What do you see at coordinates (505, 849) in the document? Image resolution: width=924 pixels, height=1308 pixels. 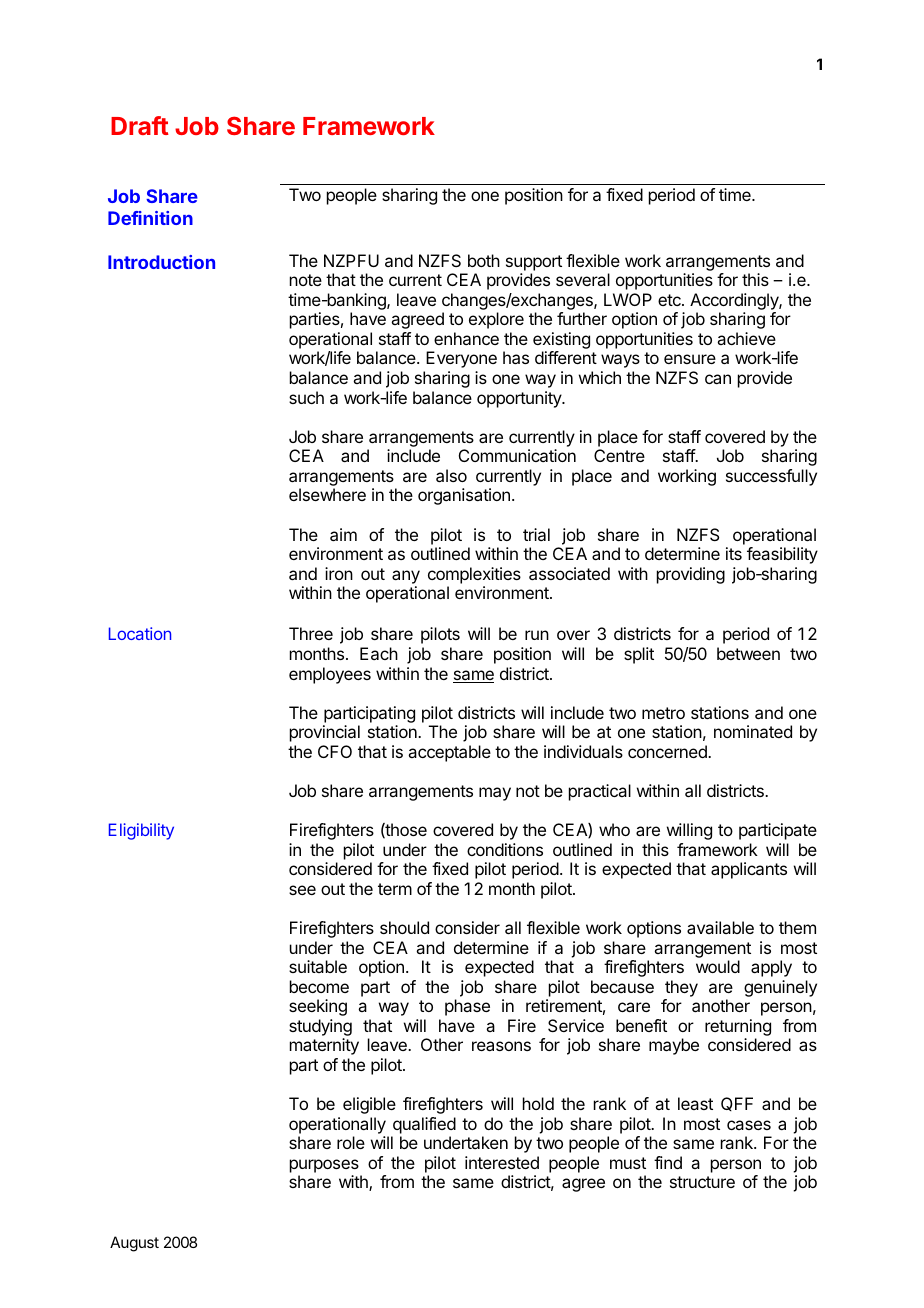 I see `conditions` at bounding box center [505, 849].
